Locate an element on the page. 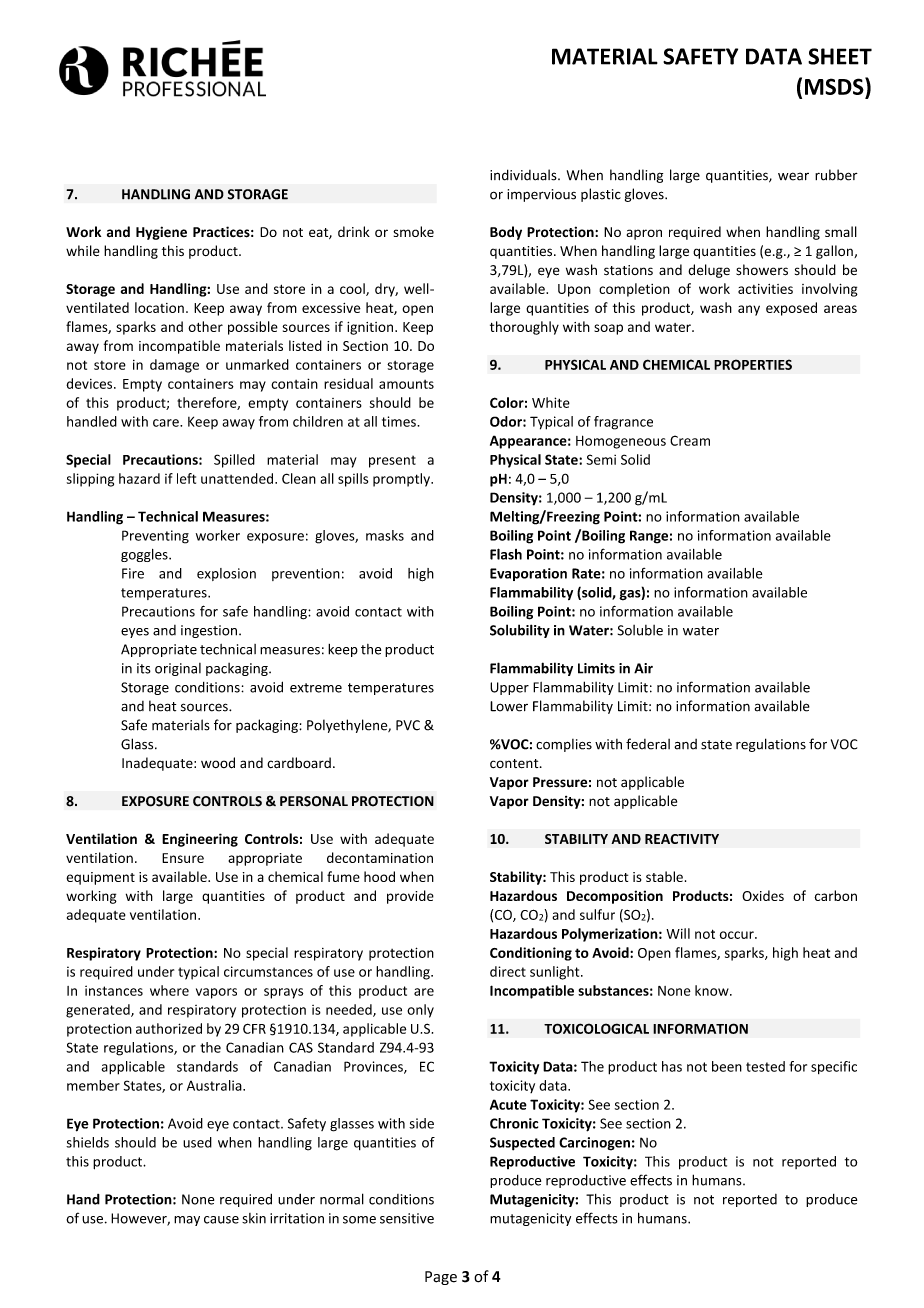  Upper is located at coordinates (509, 688).
